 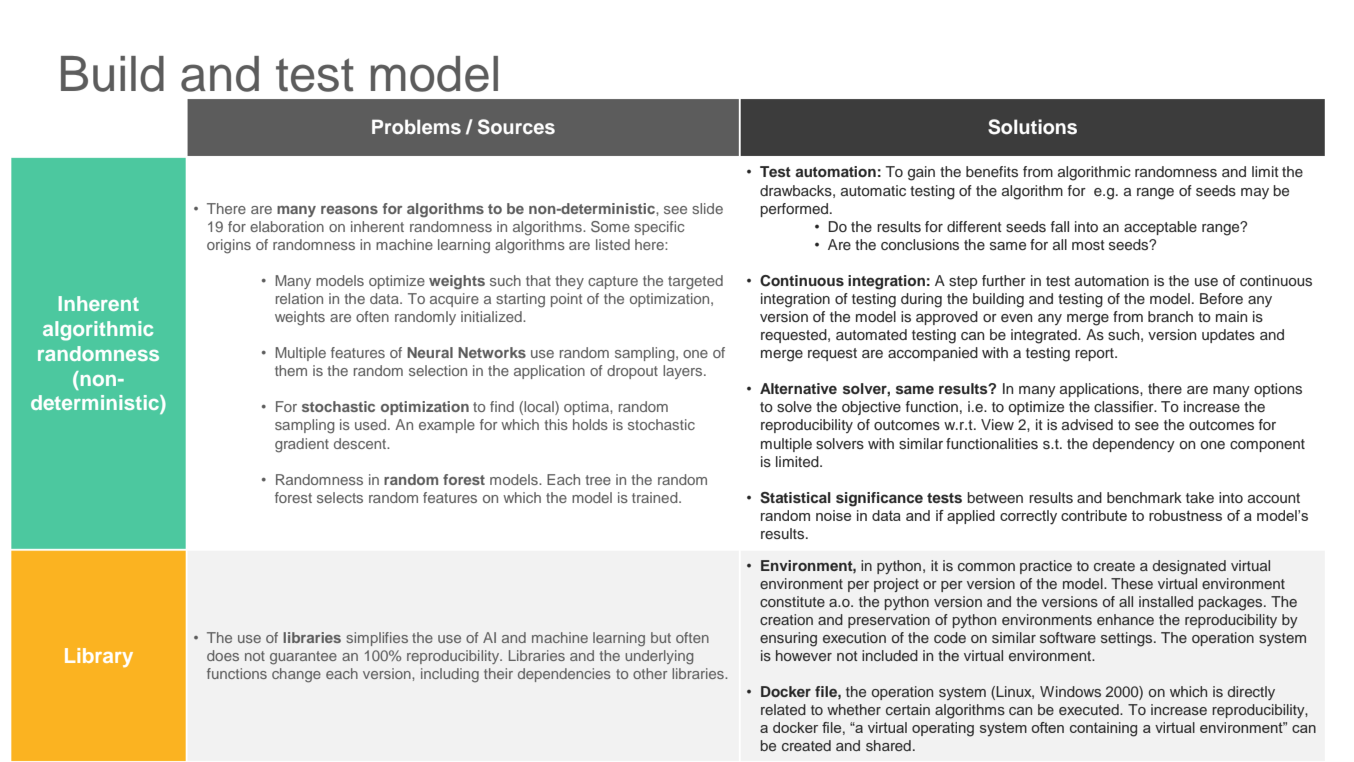 I want to click on Problems, so click(x=416, y=126).
